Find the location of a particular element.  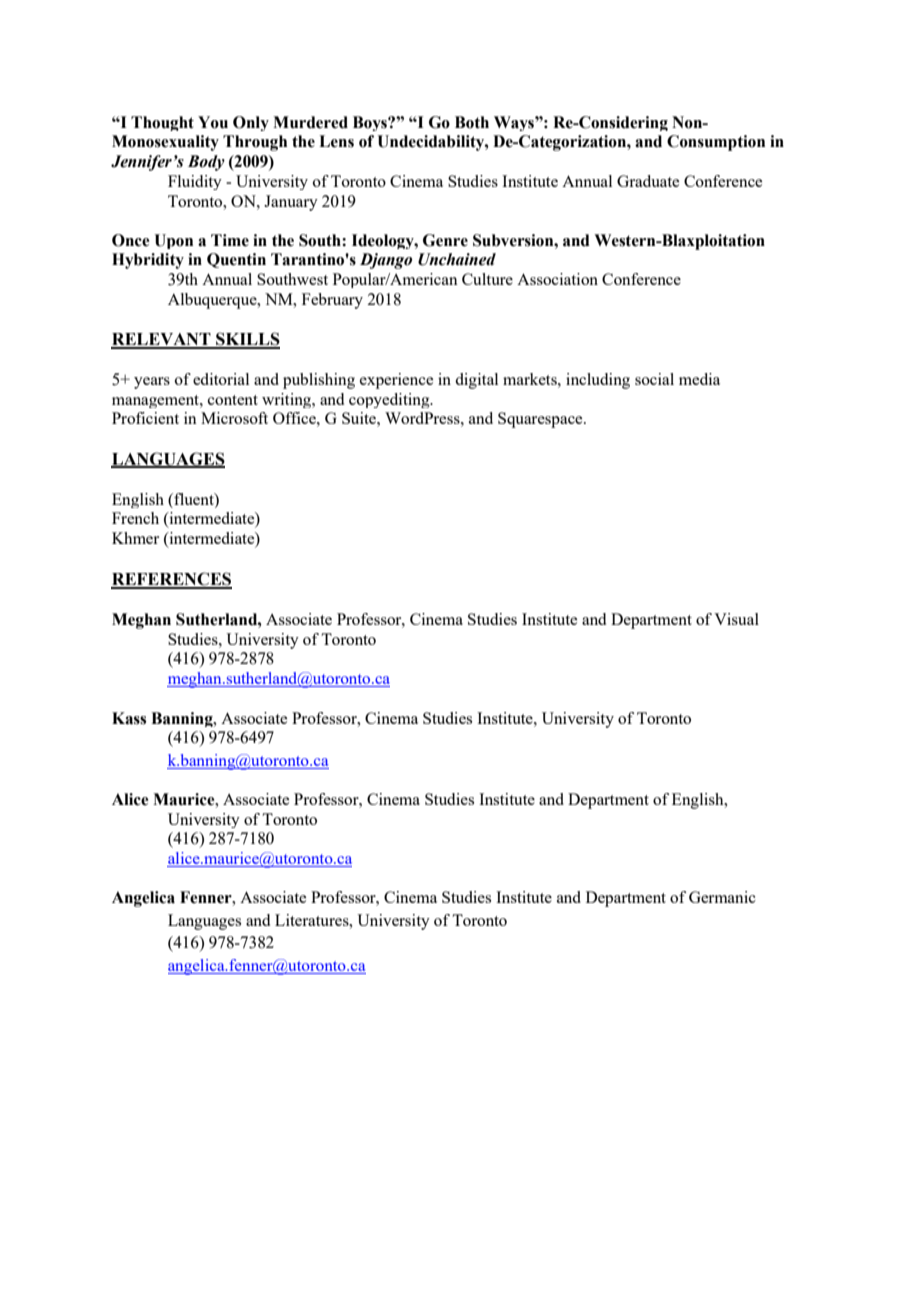

Body is located at coordinates (206, 163).
